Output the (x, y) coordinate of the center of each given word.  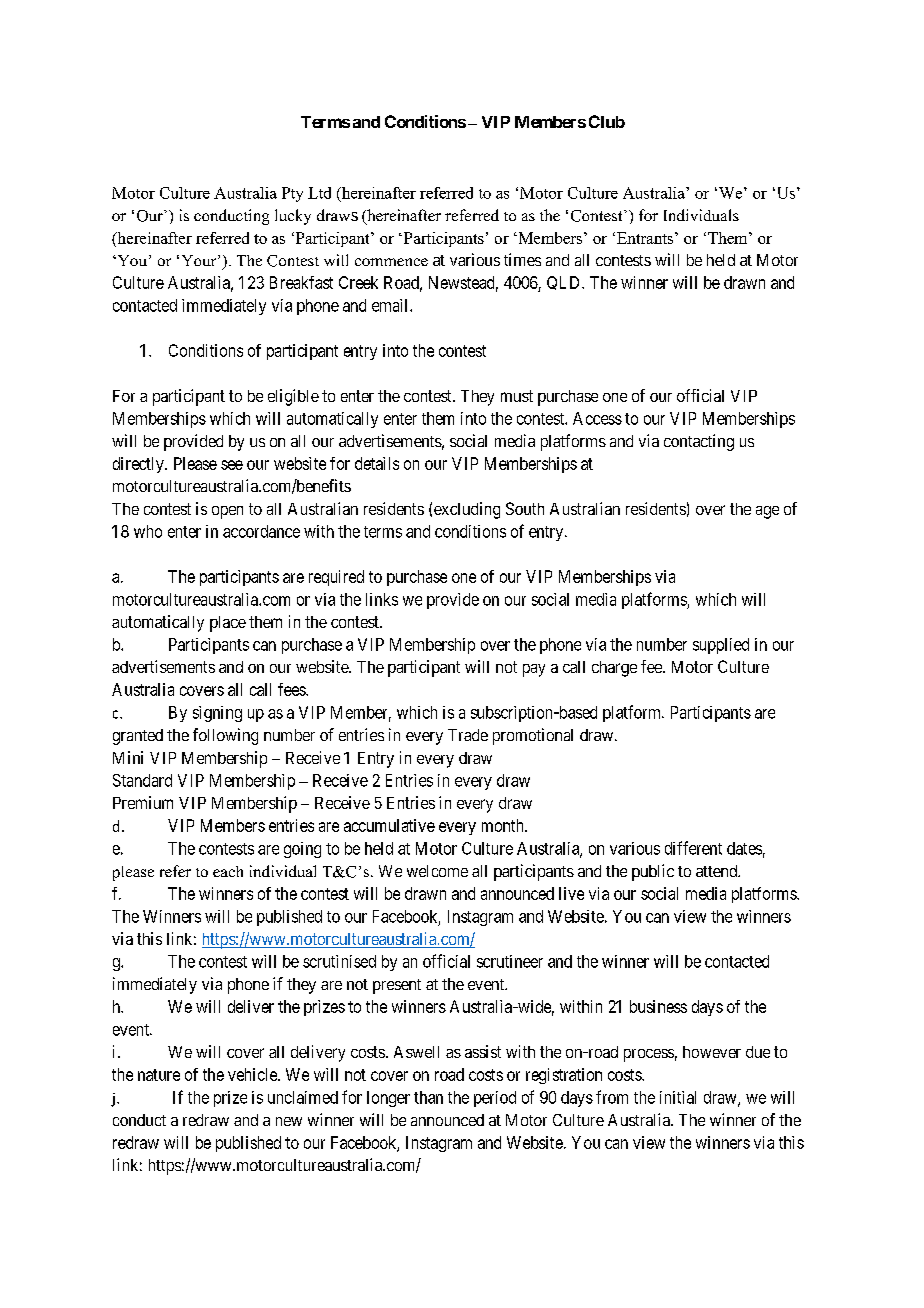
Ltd (319, 193)
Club (607, 121)
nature (159, 1075)
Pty (292, 194)
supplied (721, 646)
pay (534, 670)
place (228, 624)
